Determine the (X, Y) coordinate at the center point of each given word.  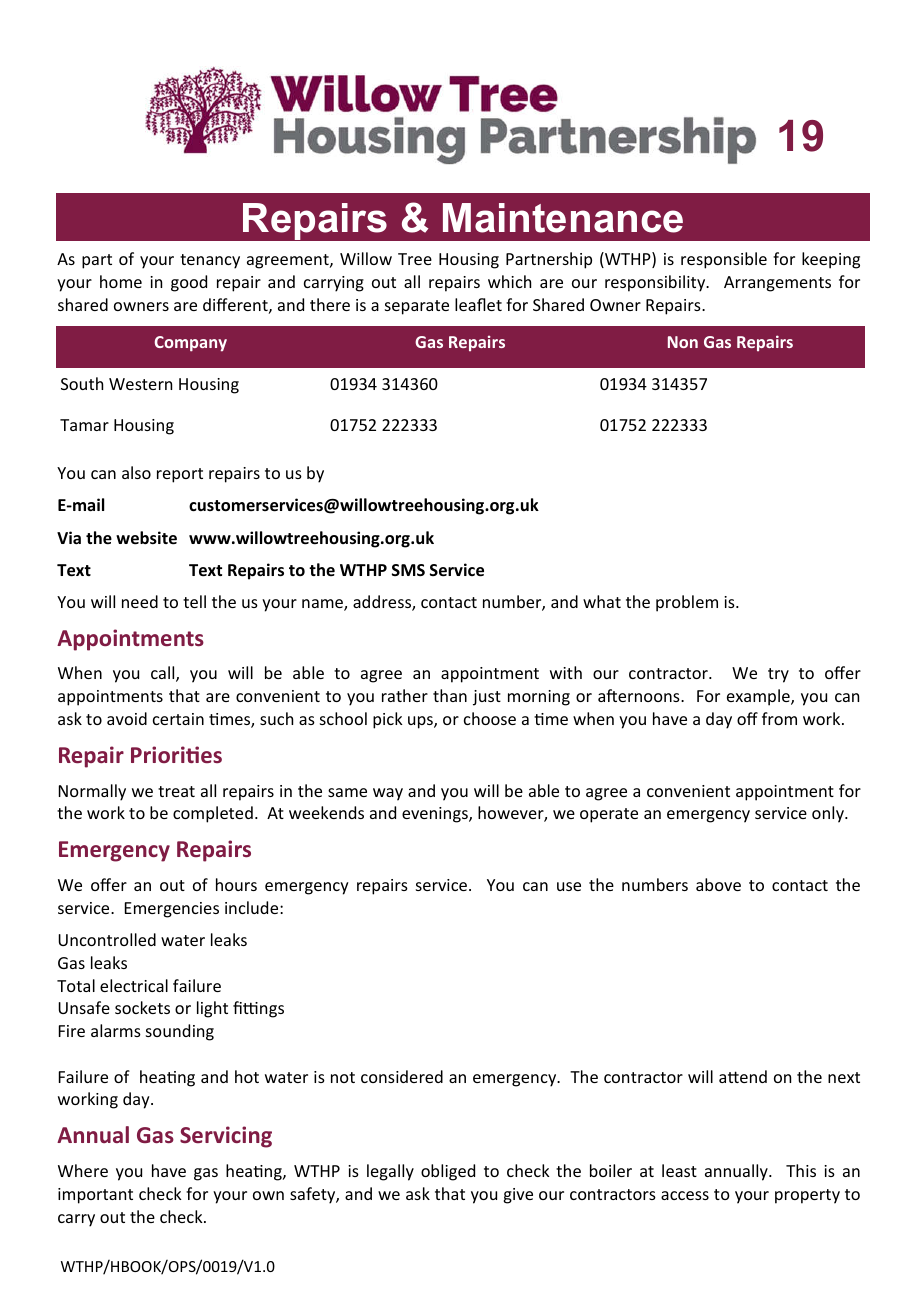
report (180, 475)
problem (687, 603)
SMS (408, 570)
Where (83, 1170)
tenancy (210, 261)
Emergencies (172, 910)
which (509, 281)
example (759, 697)
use (569, 886)
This (801, 1170)
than (450, 695)
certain (178, 719)
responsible (724, 260)
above (718, 884)
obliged (448, 1172)
